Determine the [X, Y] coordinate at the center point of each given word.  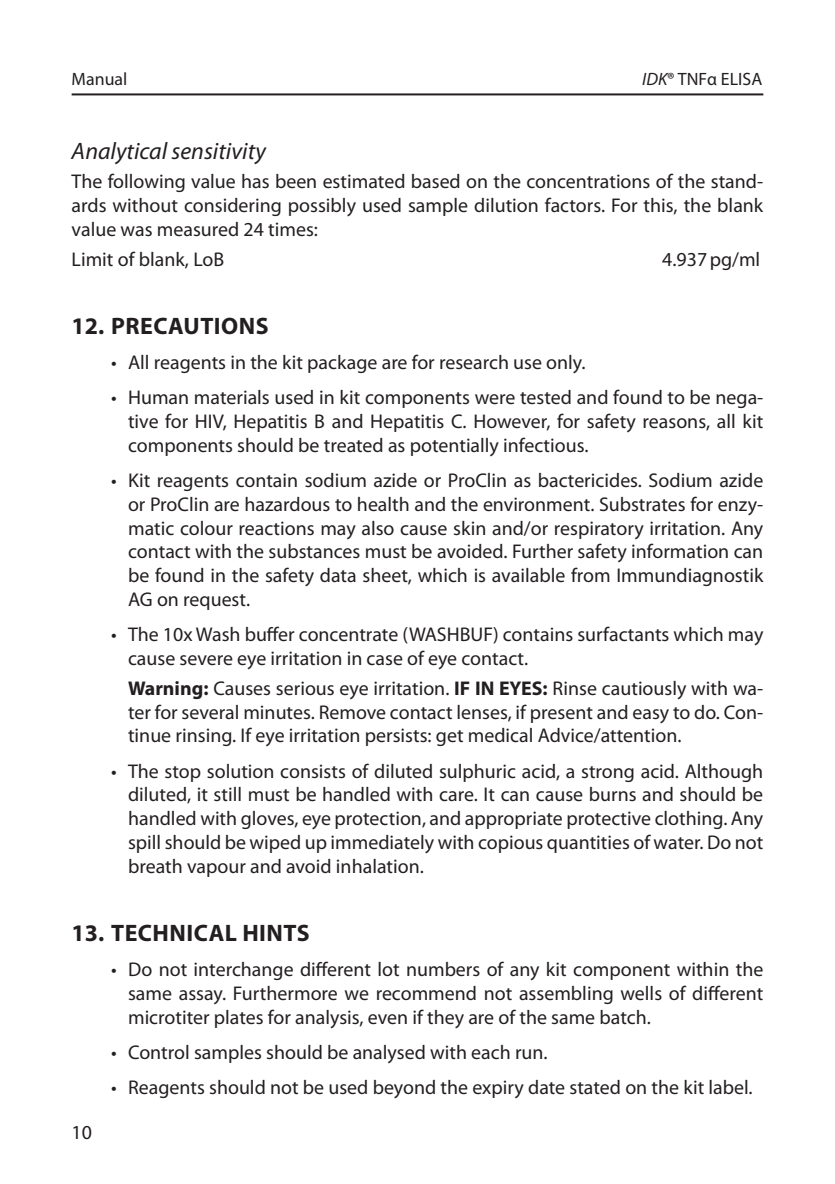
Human [158, 397]
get [449, 738]
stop [183, 774]
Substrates [642, 504]
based [436, 181]
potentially [455, 447]
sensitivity [219, 153]
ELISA [742, 78]
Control [158, 1052]
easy [651, 716]
